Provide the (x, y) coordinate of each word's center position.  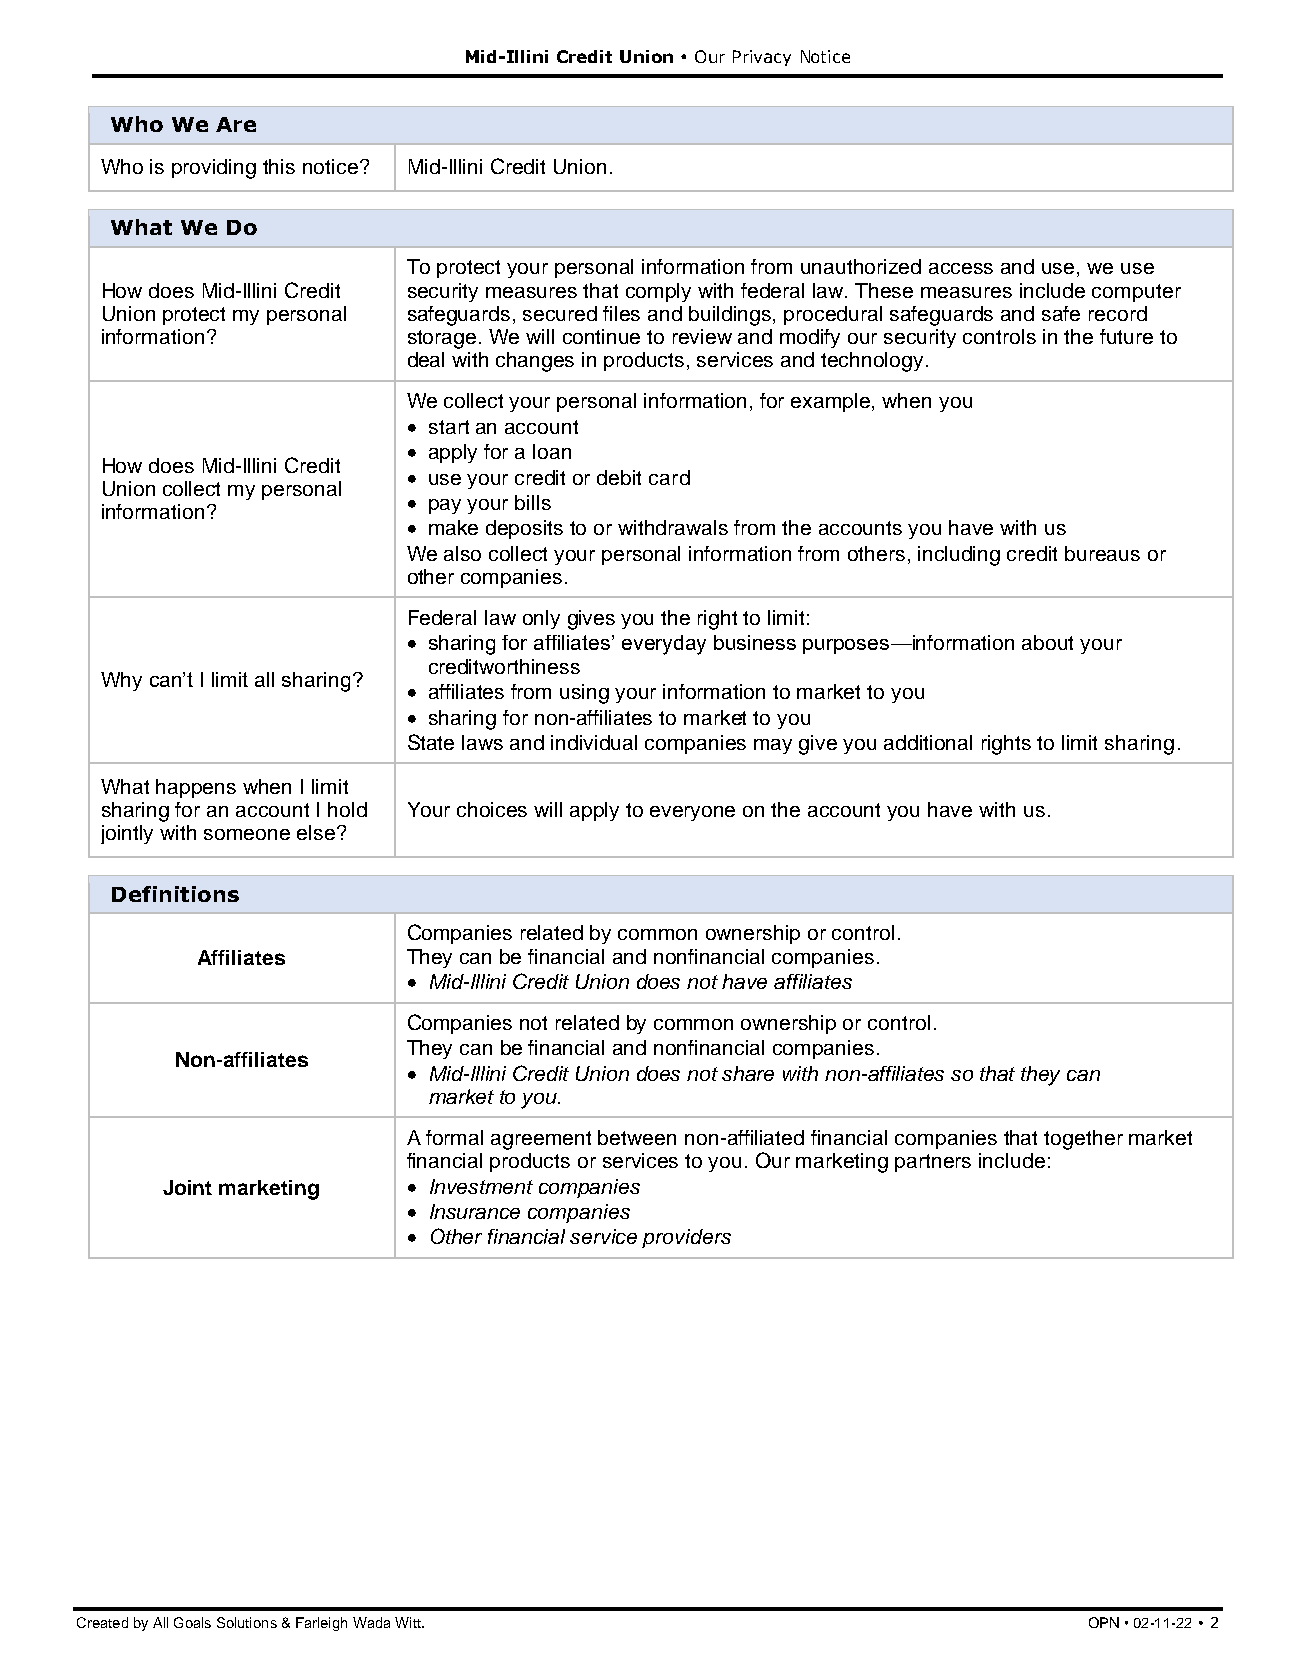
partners (933, 1163)
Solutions (247, 1622)
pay (445, 506)
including (959, 556)
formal (454, 1137)
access (961, 268)
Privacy (762, 58)
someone (247, 834)
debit (619, 477)
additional (928, 742)
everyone (692, 813)
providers (686, 1238)
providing (214, 169)
